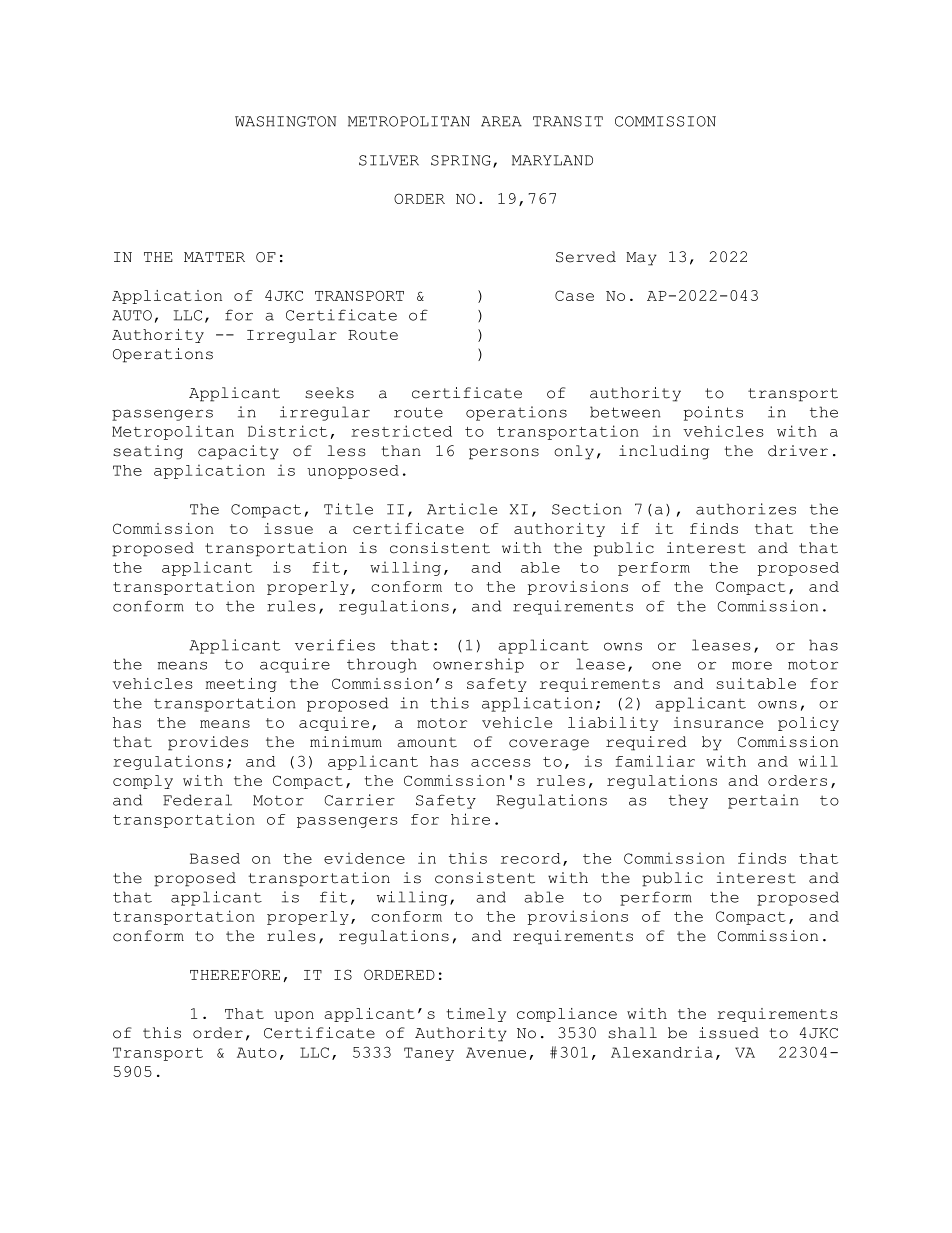  Describe the element at coordinates (335, 645) in the screenshot. I see `verifies` at that location.
